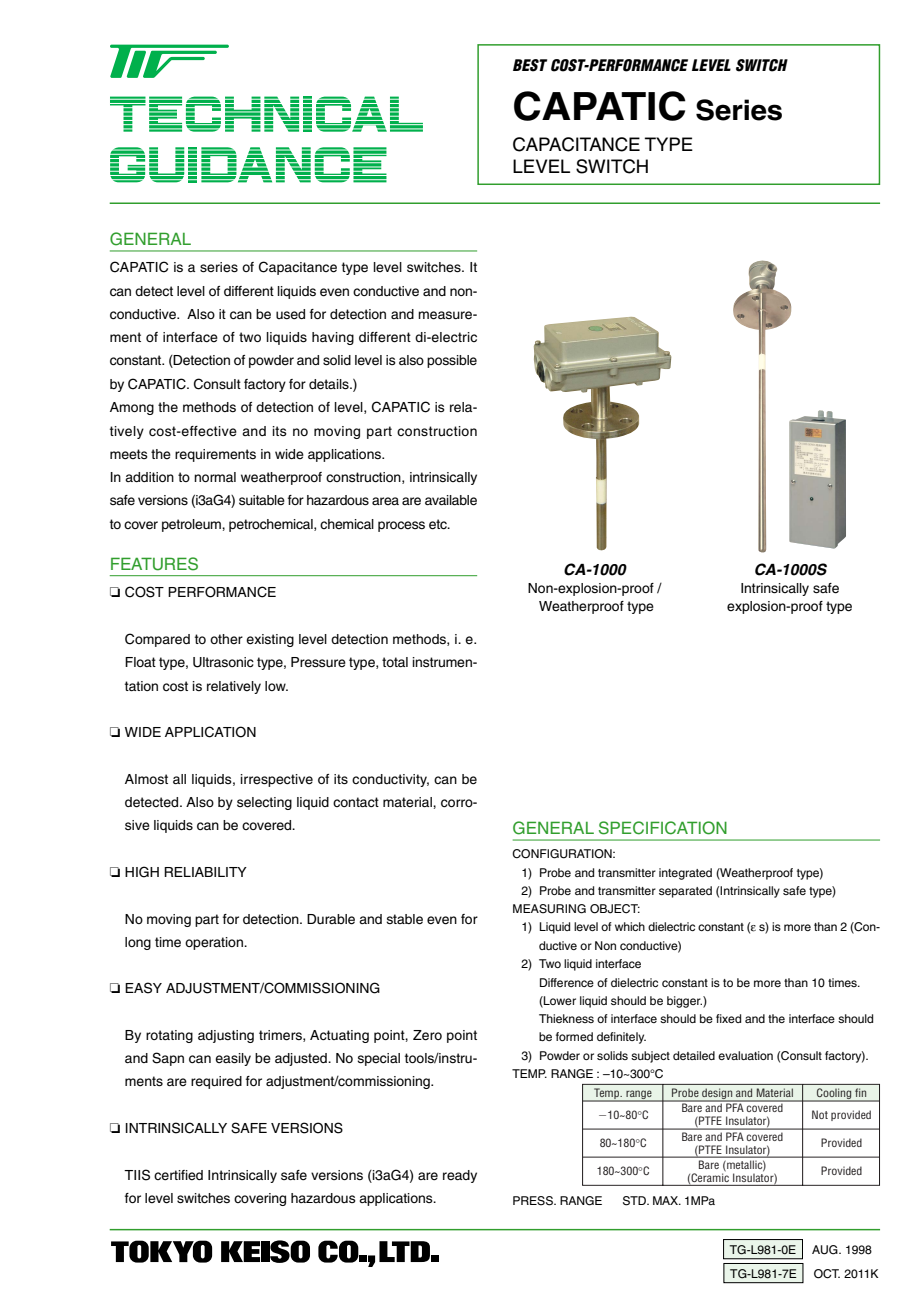 This page has height=1308, width=924. Describe the element at coordinates (460, 1176) in the page. I see `ready` at that location.
